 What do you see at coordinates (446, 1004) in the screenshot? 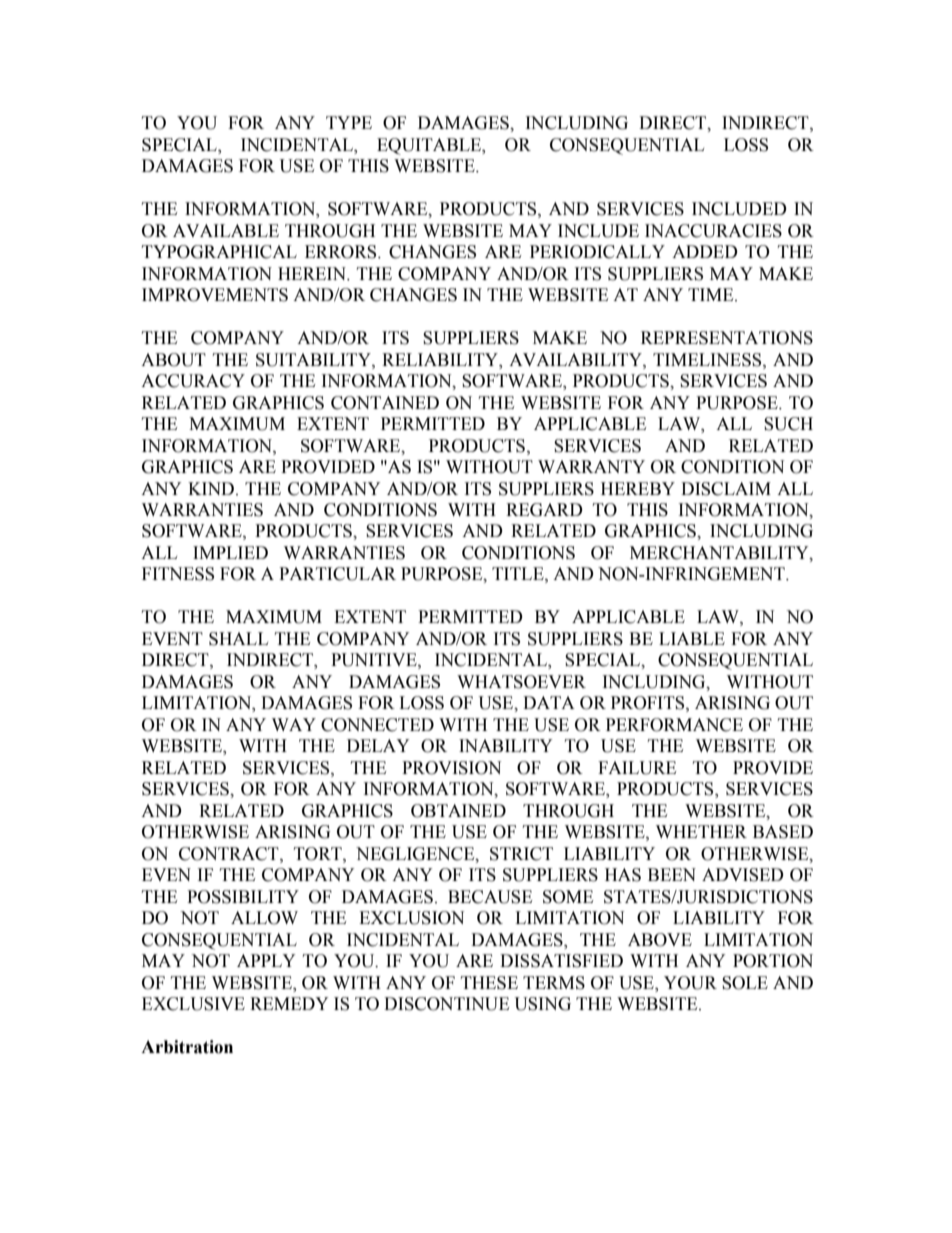
I see `DISCONTINUE` at bounding box center [446, 1004].
